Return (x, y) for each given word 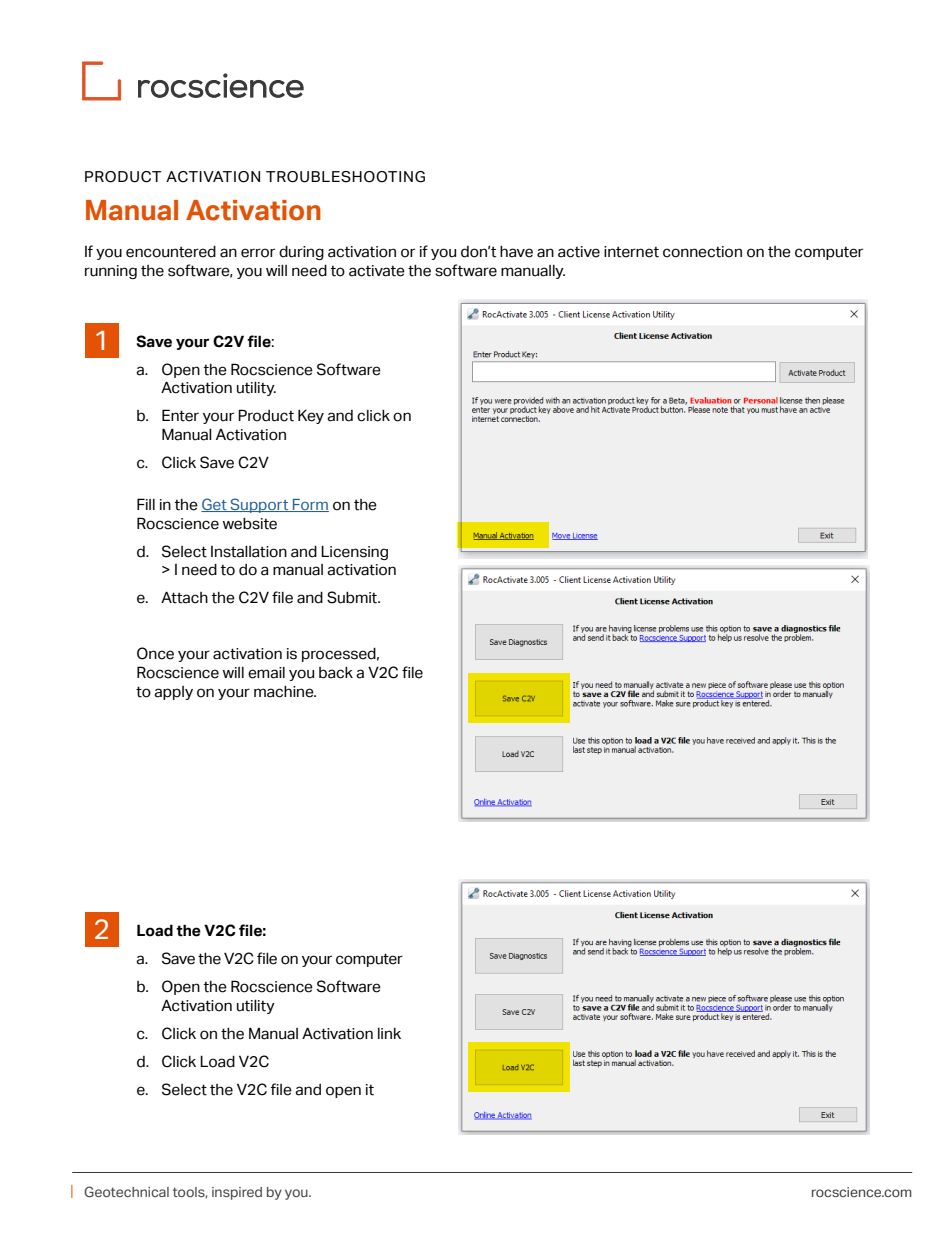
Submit (353, 597)
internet (631, 252)
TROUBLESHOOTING (345, 177)
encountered (171, 252)
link (389, 1033)
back (336, 673)
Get (215, 505)
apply (173, 693)
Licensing (354, 552)
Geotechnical (126, 1191)
